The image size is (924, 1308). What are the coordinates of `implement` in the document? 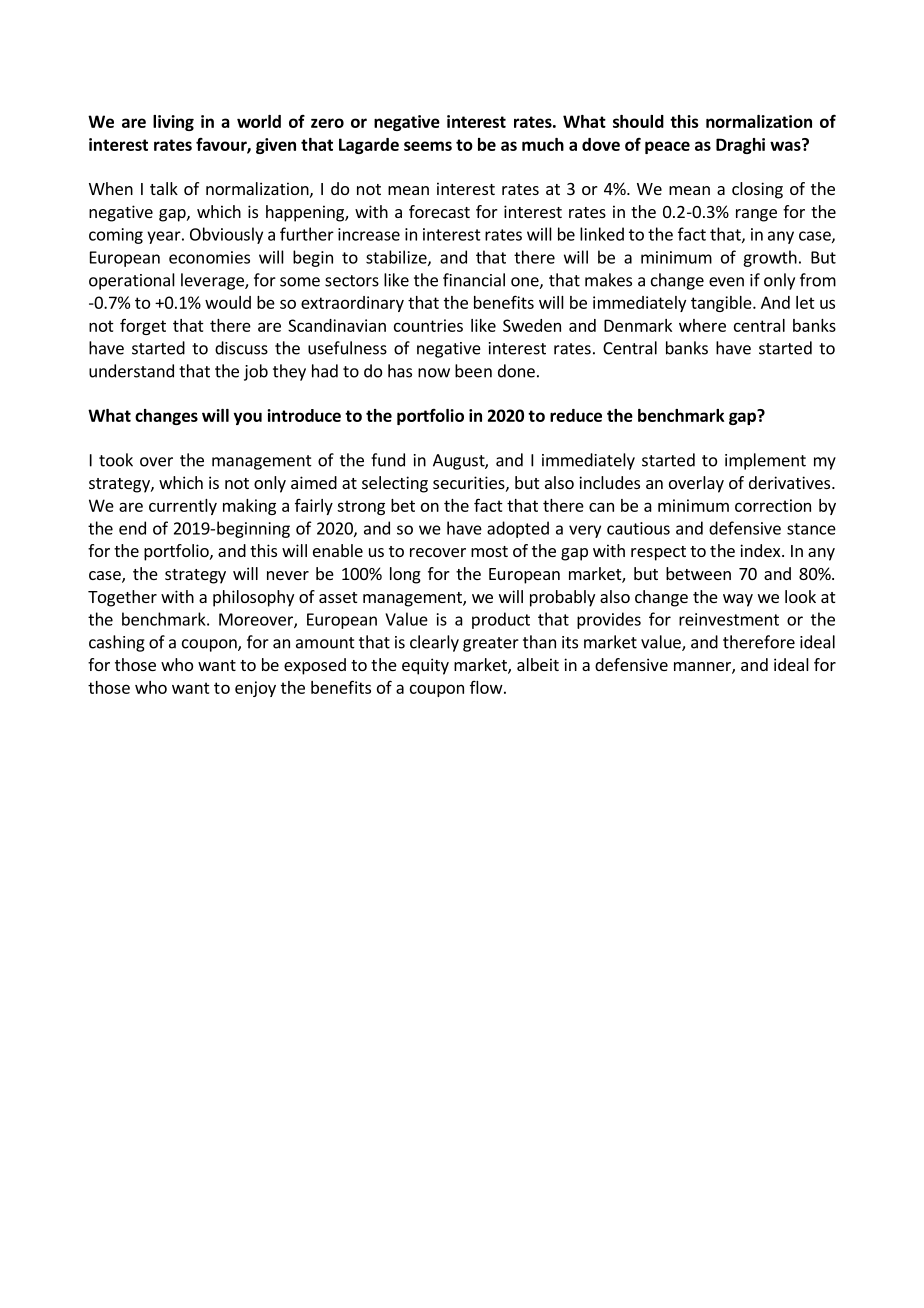 It's located at (765, 461).
